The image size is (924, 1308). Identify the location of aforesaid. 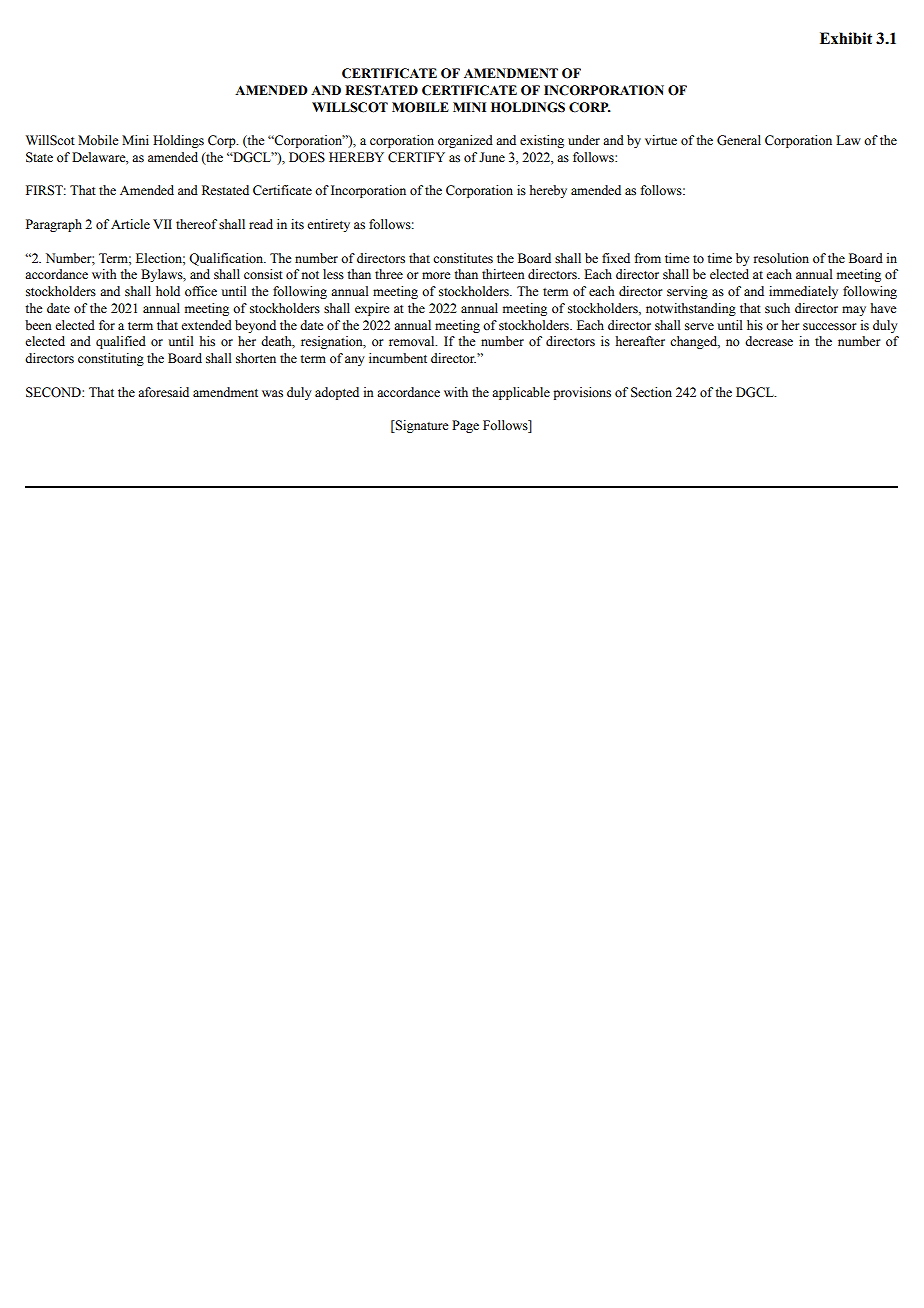
(163, 392).
